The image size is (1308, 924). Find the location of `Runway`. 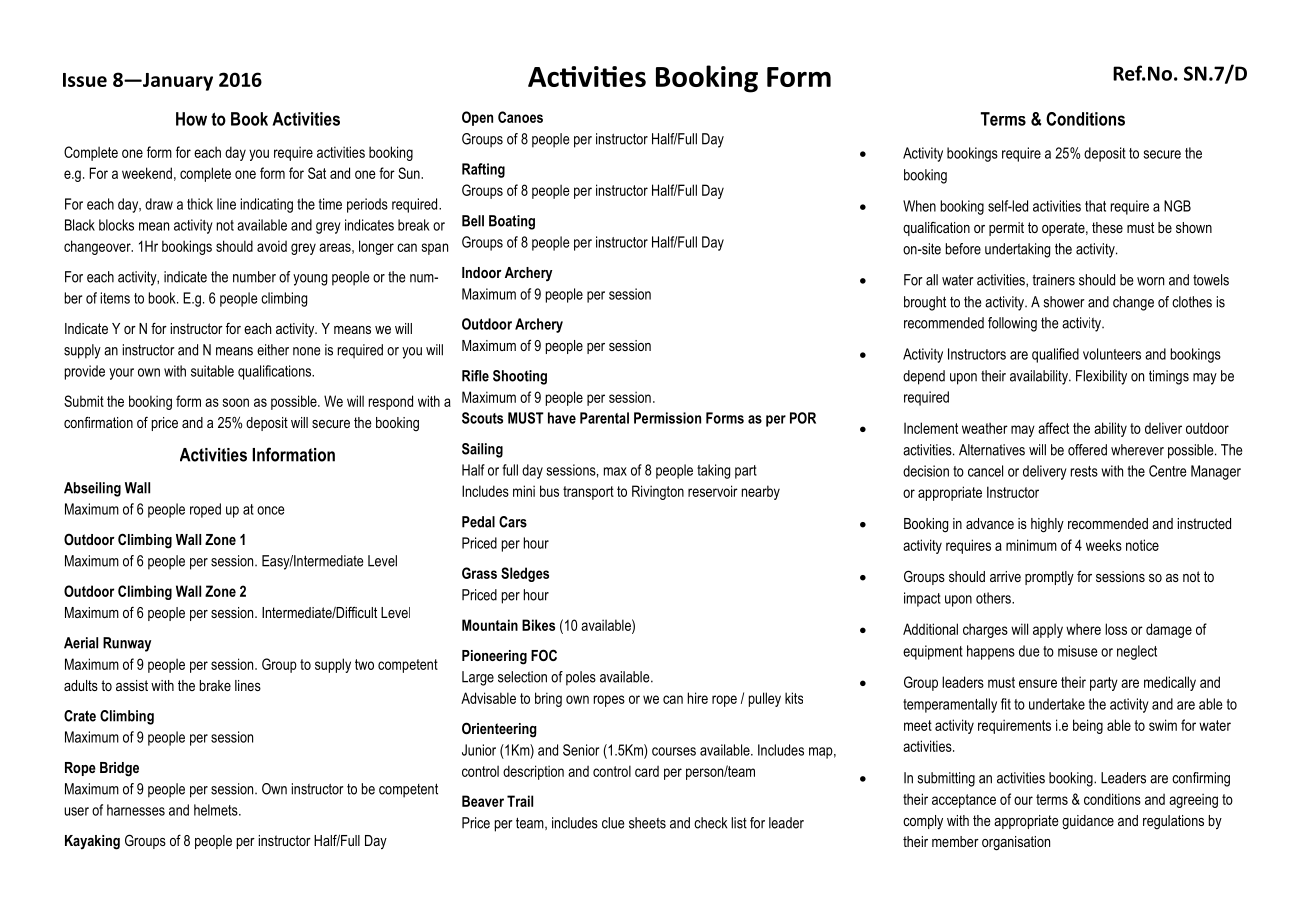

Runway is located at coordinates (127, 644).
